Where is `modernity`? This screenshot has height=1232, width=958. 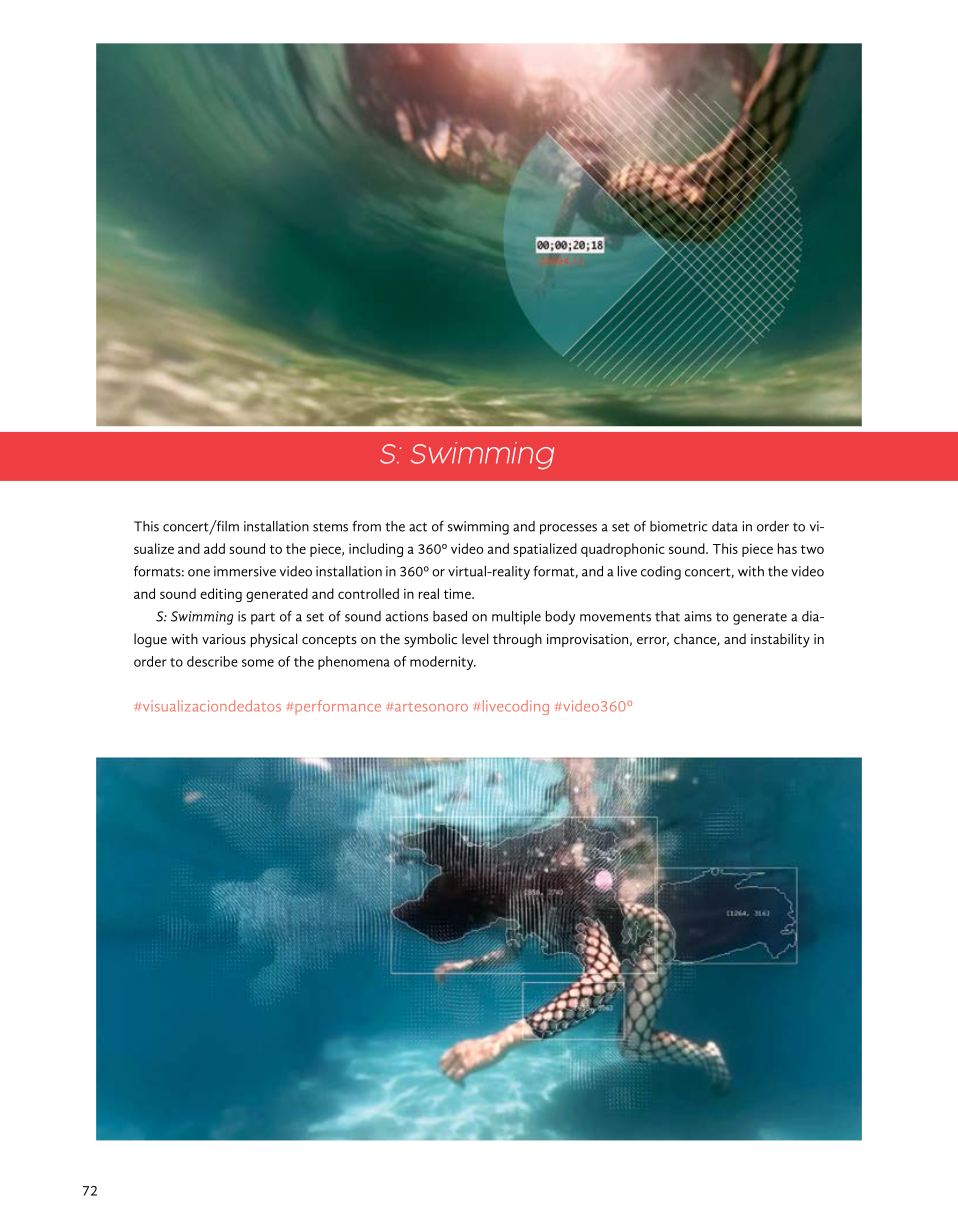
modernity is located at coordinates (443, 663).
